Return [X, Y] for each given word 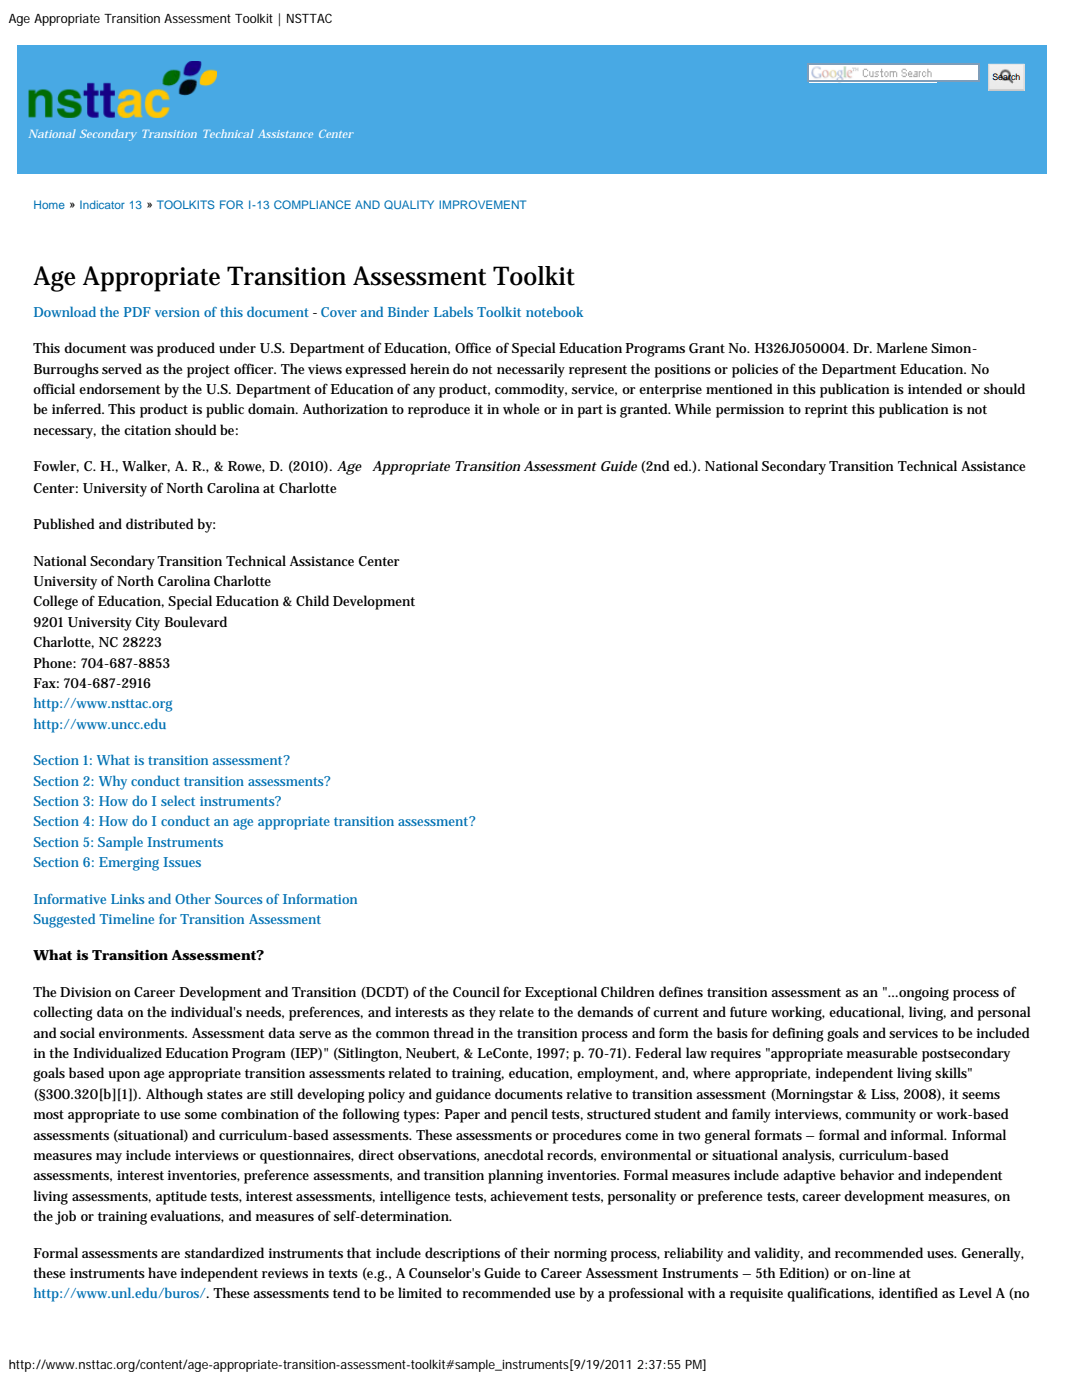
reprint [826, 411]
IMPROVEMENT [482, 204]
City [148, 624]
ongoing [923, 994]
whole [521, 408]
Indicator [102, 204]
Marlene [901, 347]
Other [193, 898]
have [162, 1272]
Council [476, 991]
